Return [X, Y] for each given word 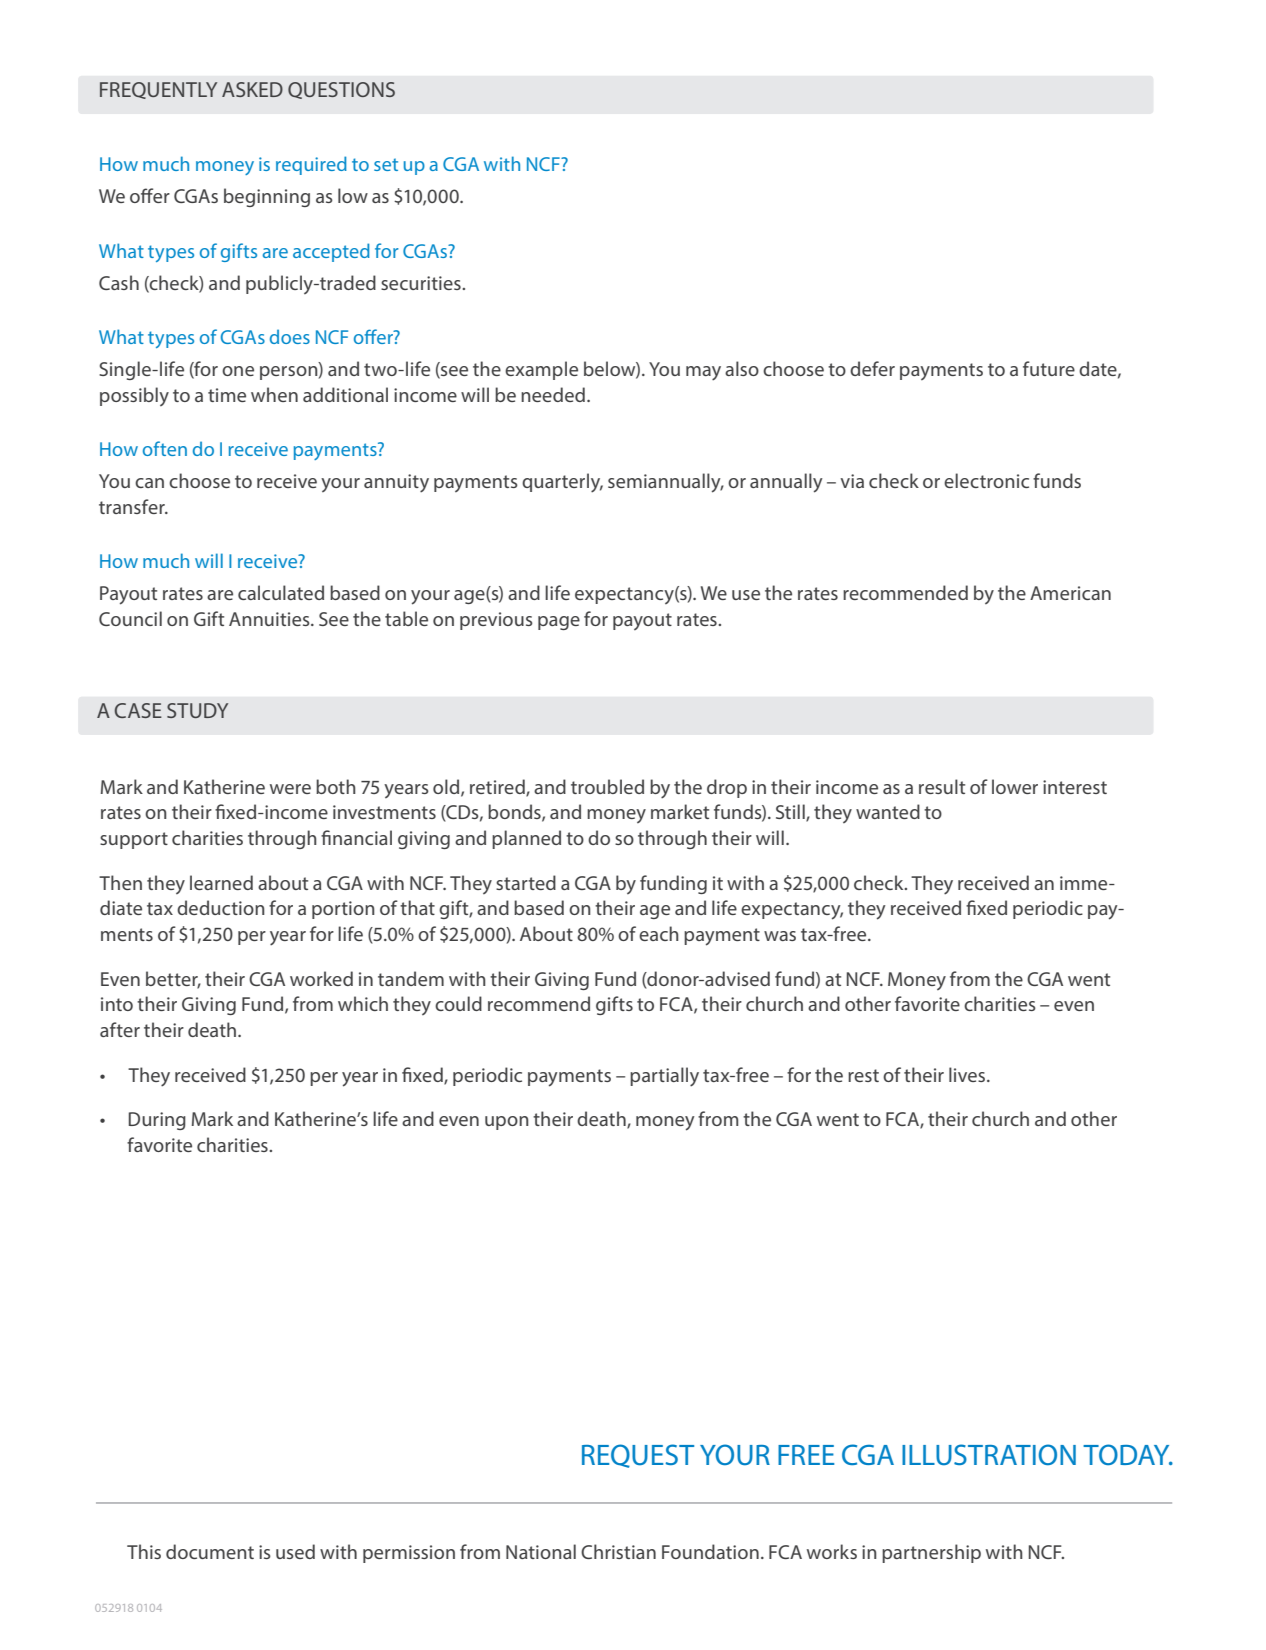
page [559, 623]
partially [664, 1077]
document [210, 1551]
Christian [618, 1551]
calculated [281, 592]
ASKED [252, 89]
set [386, 164]
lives [967, 1074]
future [1049, 368]
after [120, 1029]
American [1070, 593]
